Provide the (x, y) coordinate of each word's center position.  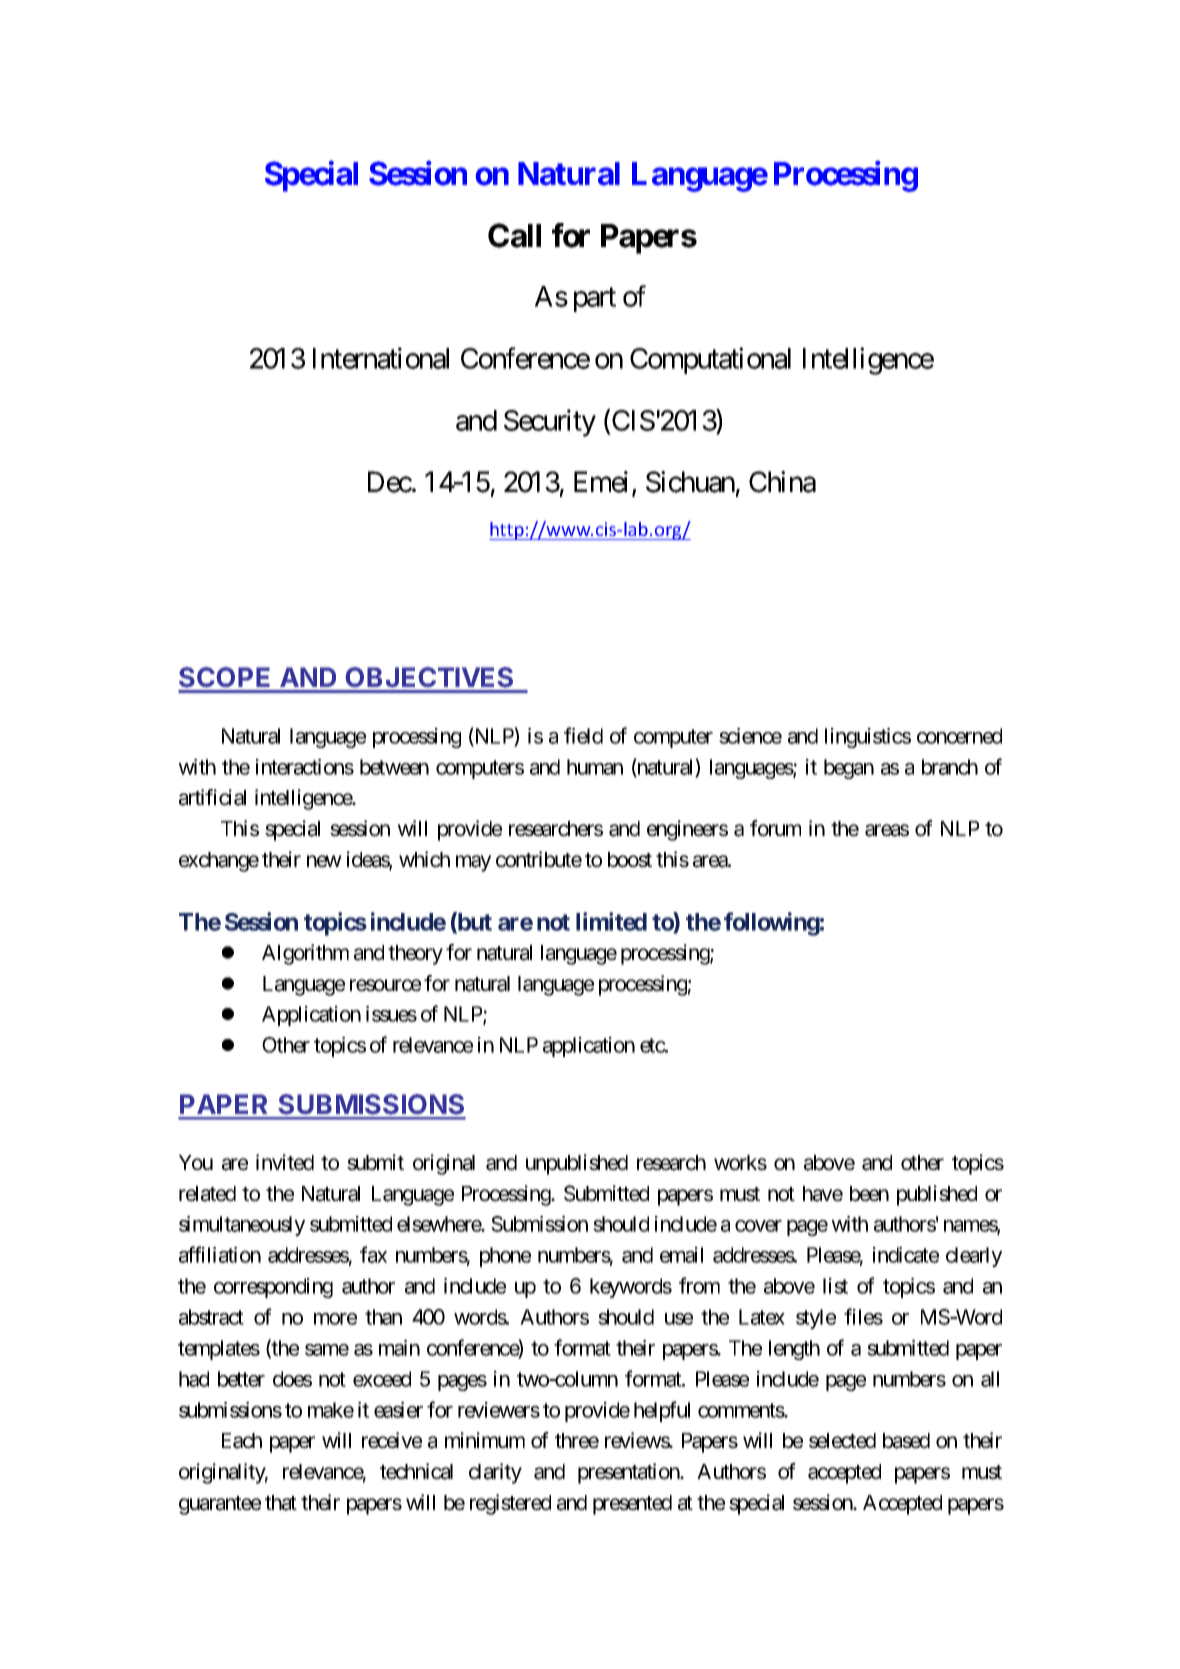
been (869, 1194)
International (381, 358)
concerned (959, 736)
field (583, 735)
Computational (710, 360)
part (595, 300)
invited (285, 1162)
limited (611, 921)
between (394, 767)
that (281, 1503)
